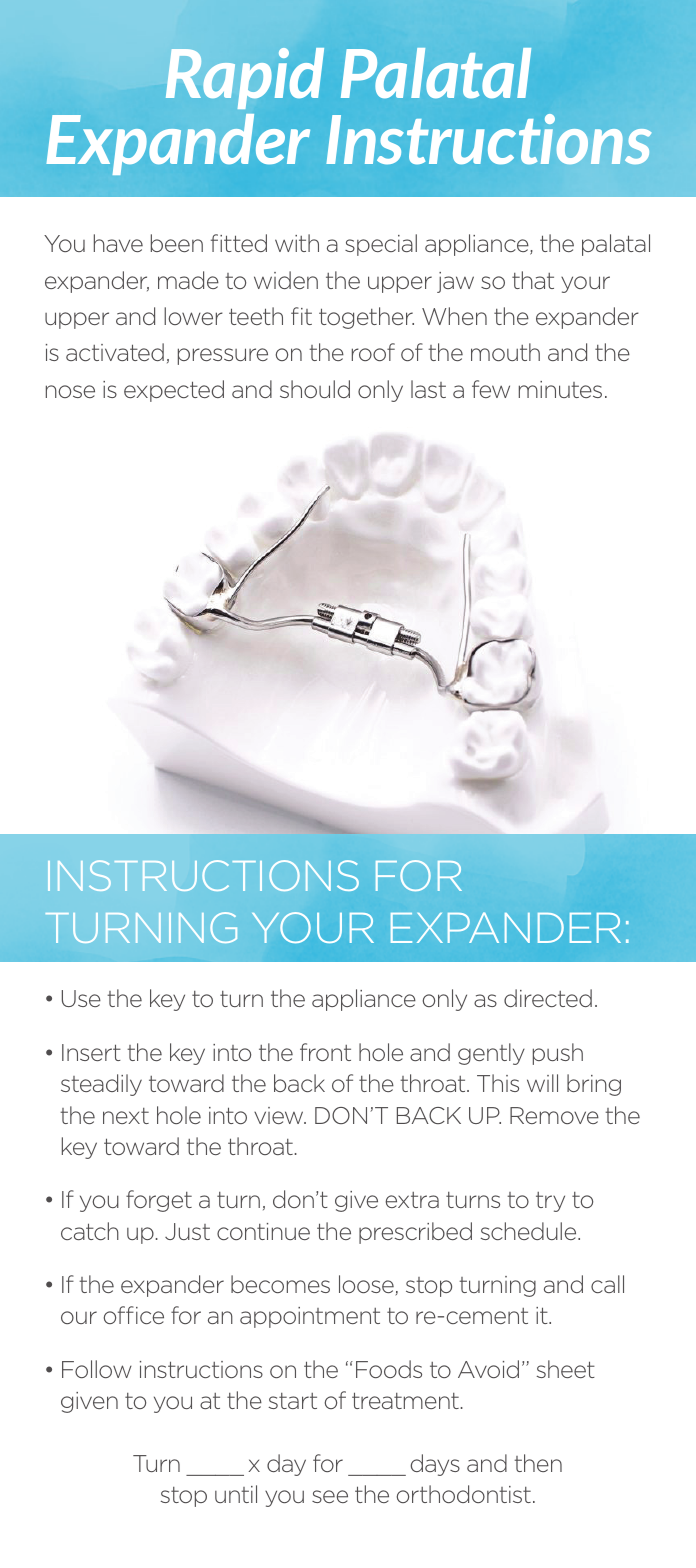  I want to click on Use, so click(81, 998).
